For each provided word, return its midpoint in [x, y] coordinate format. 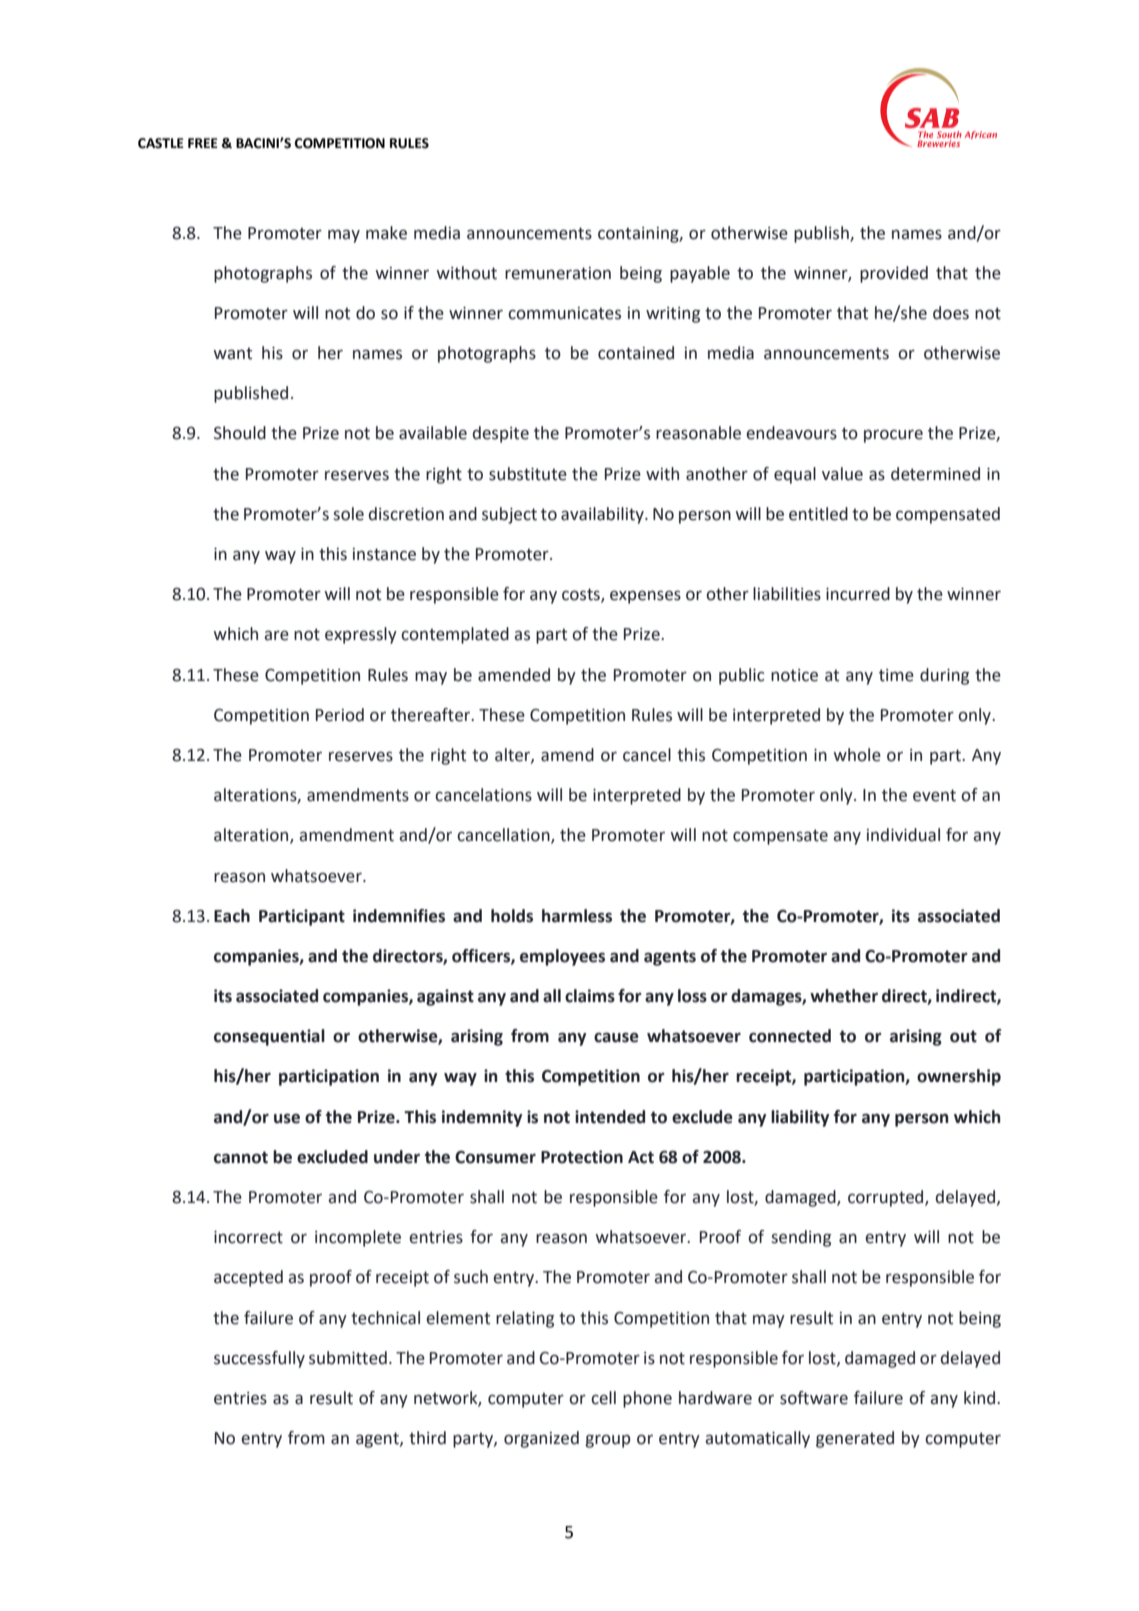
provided [894, 274]
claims [590, 996]
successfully [259, 1359]
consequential [269, 1037]
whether [844, 996]
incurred [858, 594]
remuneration [558, 273]
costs [582, 595]
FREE [203, 143]
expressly [361, 635]
